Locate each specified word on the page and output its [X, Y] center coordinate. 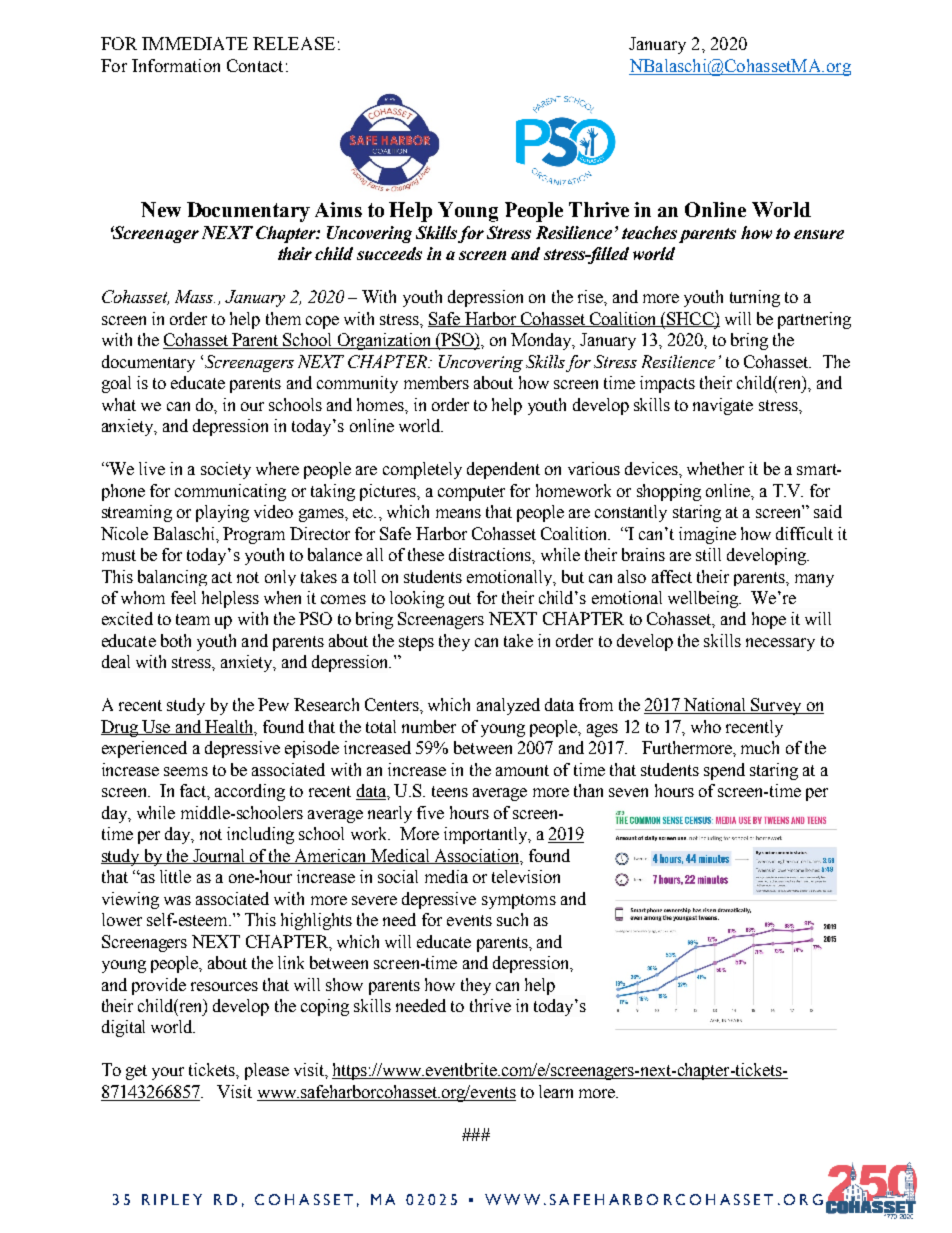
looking [417, 599]
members [436, 382]
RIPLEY [172, 1199]
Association [477, 856]
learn [556, 1091]
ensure [819, 234]
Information [176, 65]
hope [769, 620]
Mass [195, 296]
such [512, 919]
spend [724, 771]
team [193, 619]
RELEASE [294, 43]
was [177, 900]
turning [755, 298]
